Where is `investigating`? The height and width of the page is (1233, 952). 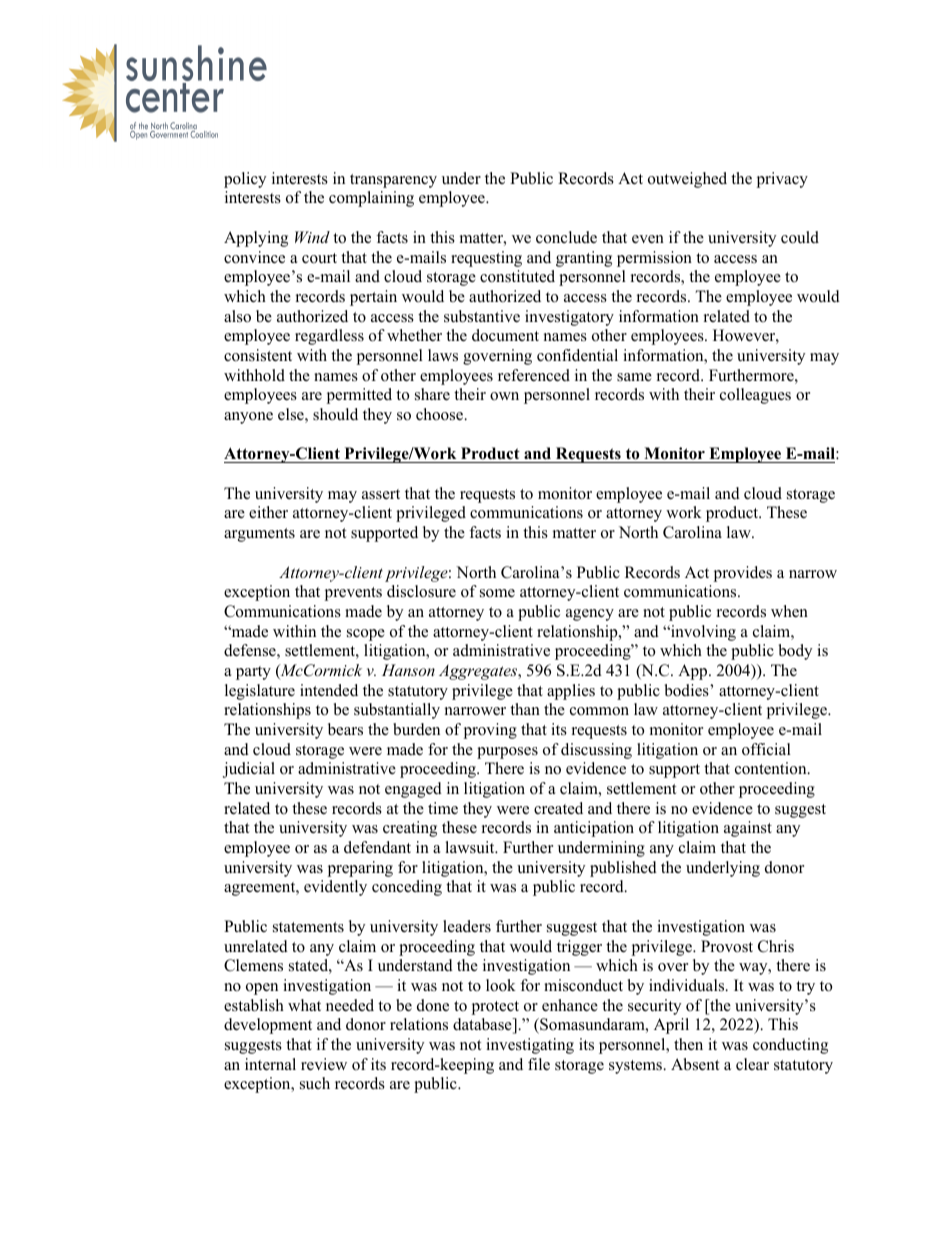
investigating is located at coordinates (530, 1046).
